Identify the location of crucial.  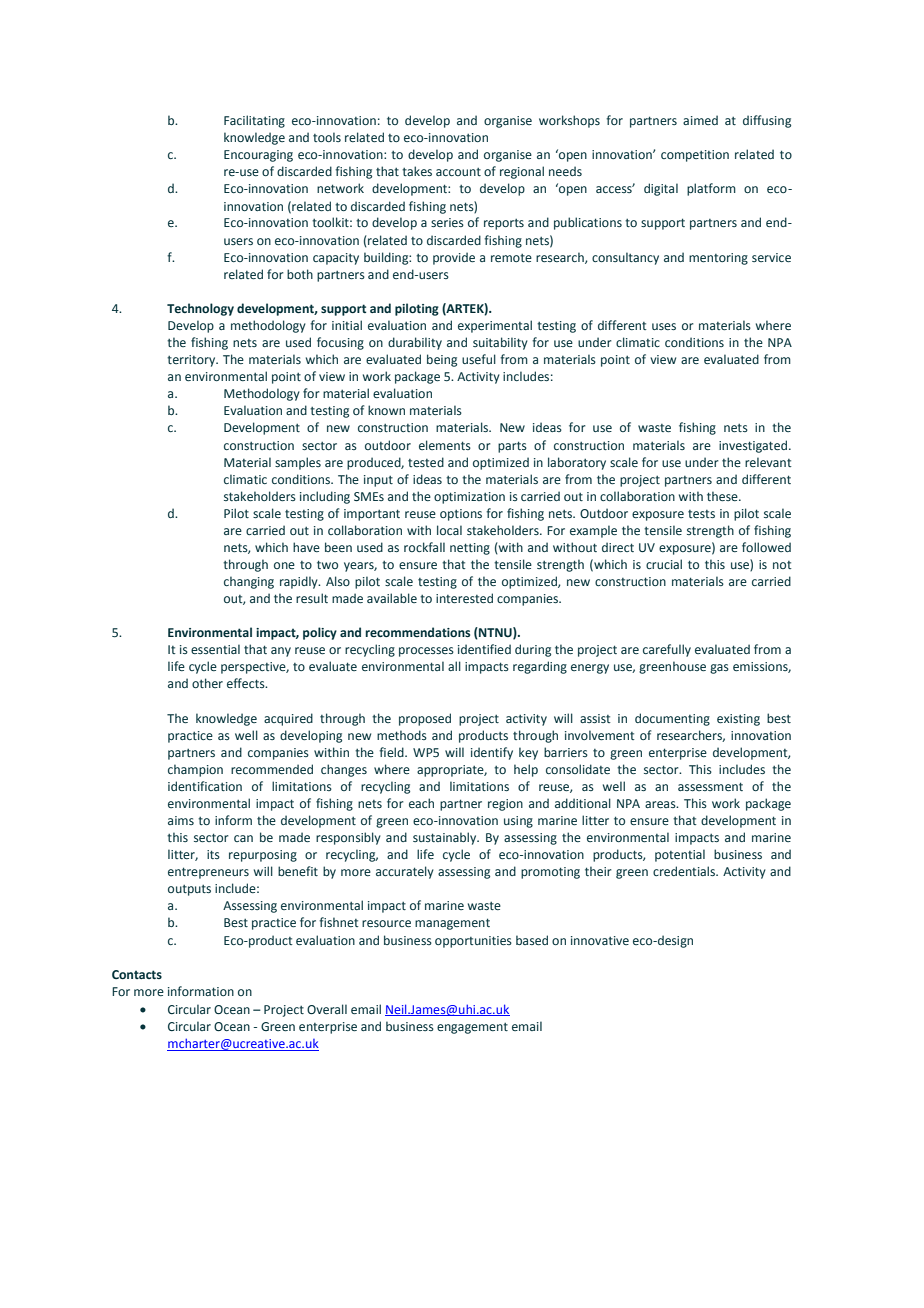
(664, 564).
